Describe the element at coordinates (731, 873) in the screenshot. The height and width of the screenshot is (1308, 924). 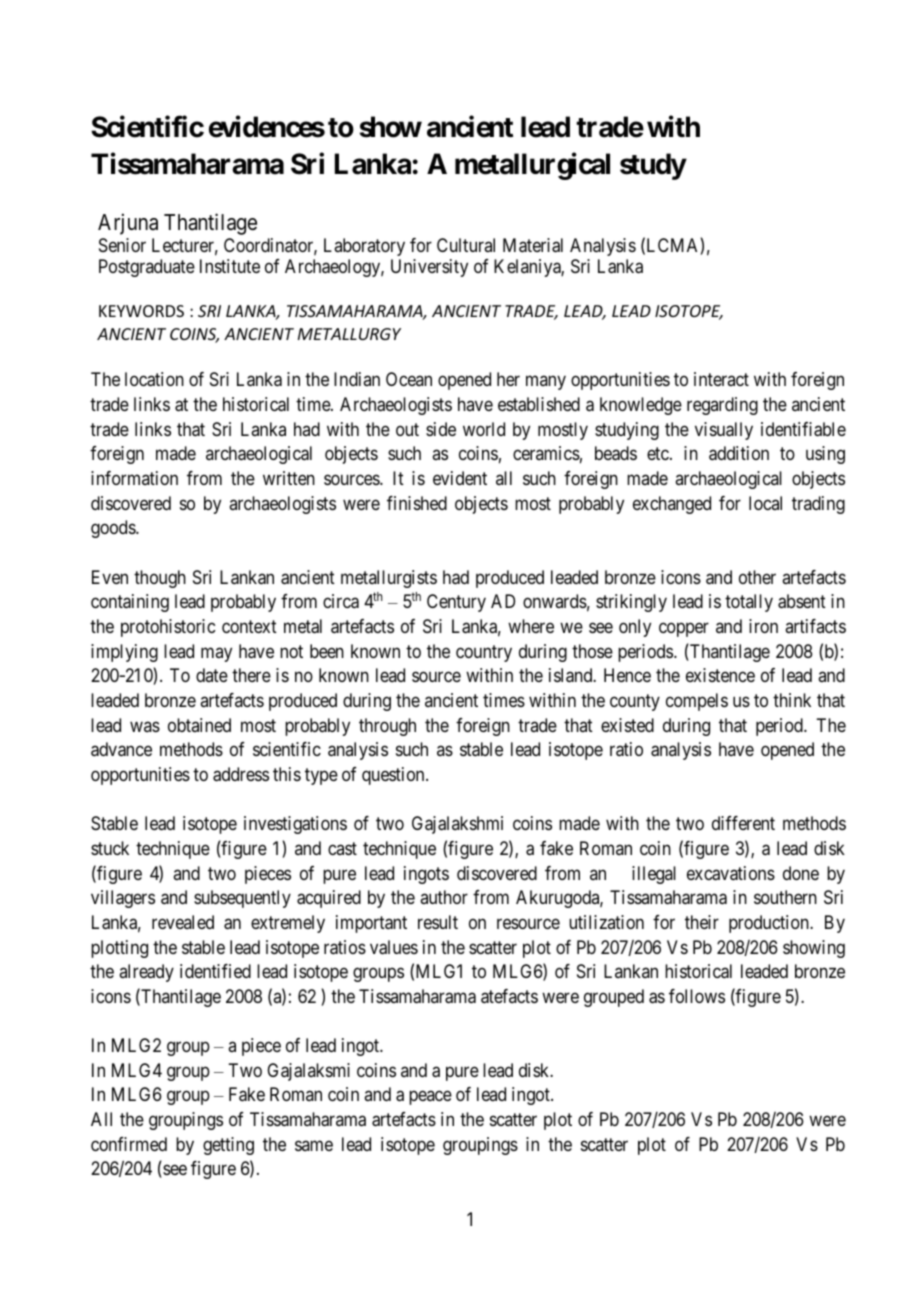
I see `excavations` at that location.
